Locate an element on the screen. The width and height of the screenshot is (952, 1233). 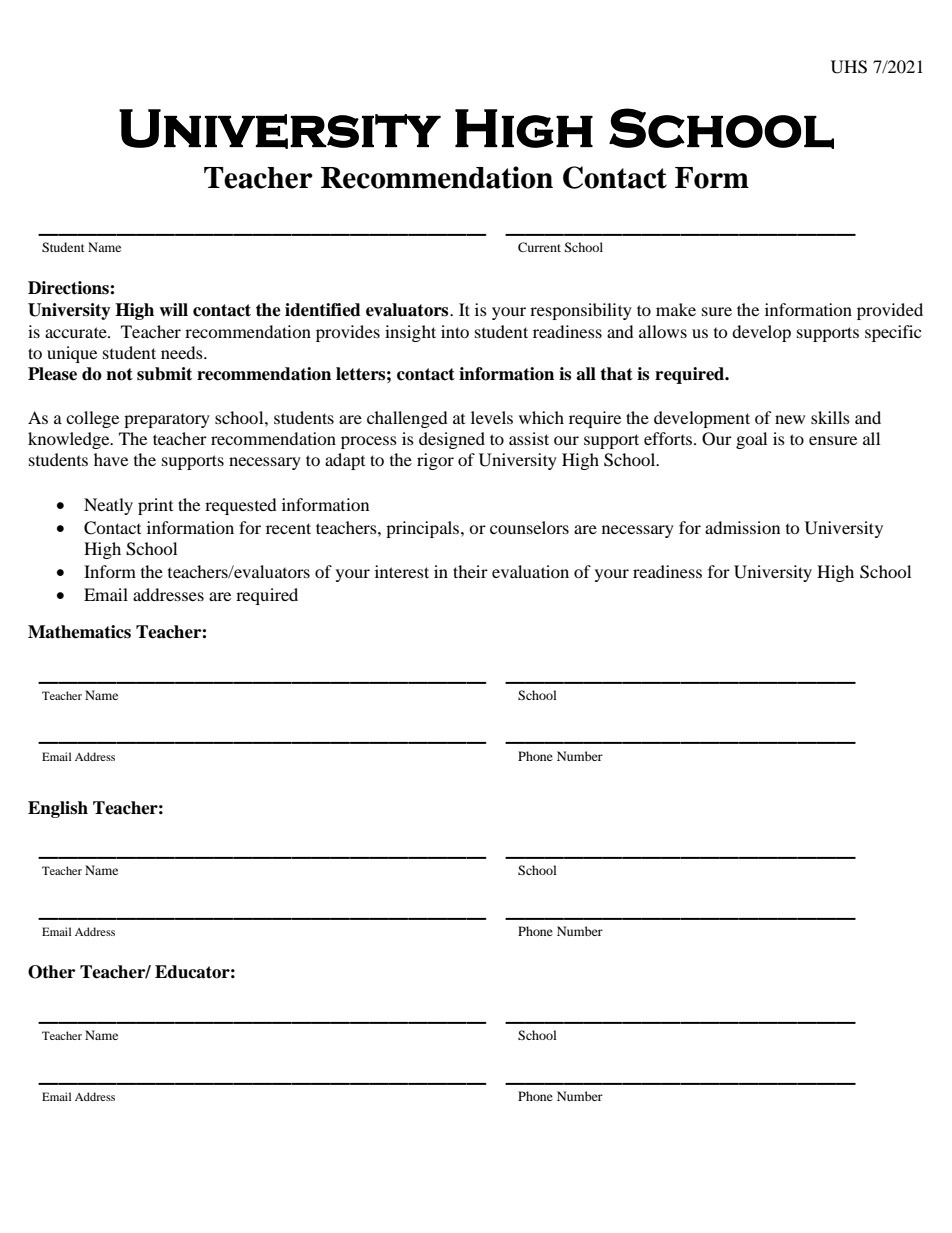
English is located at coordinates (58, 809).
